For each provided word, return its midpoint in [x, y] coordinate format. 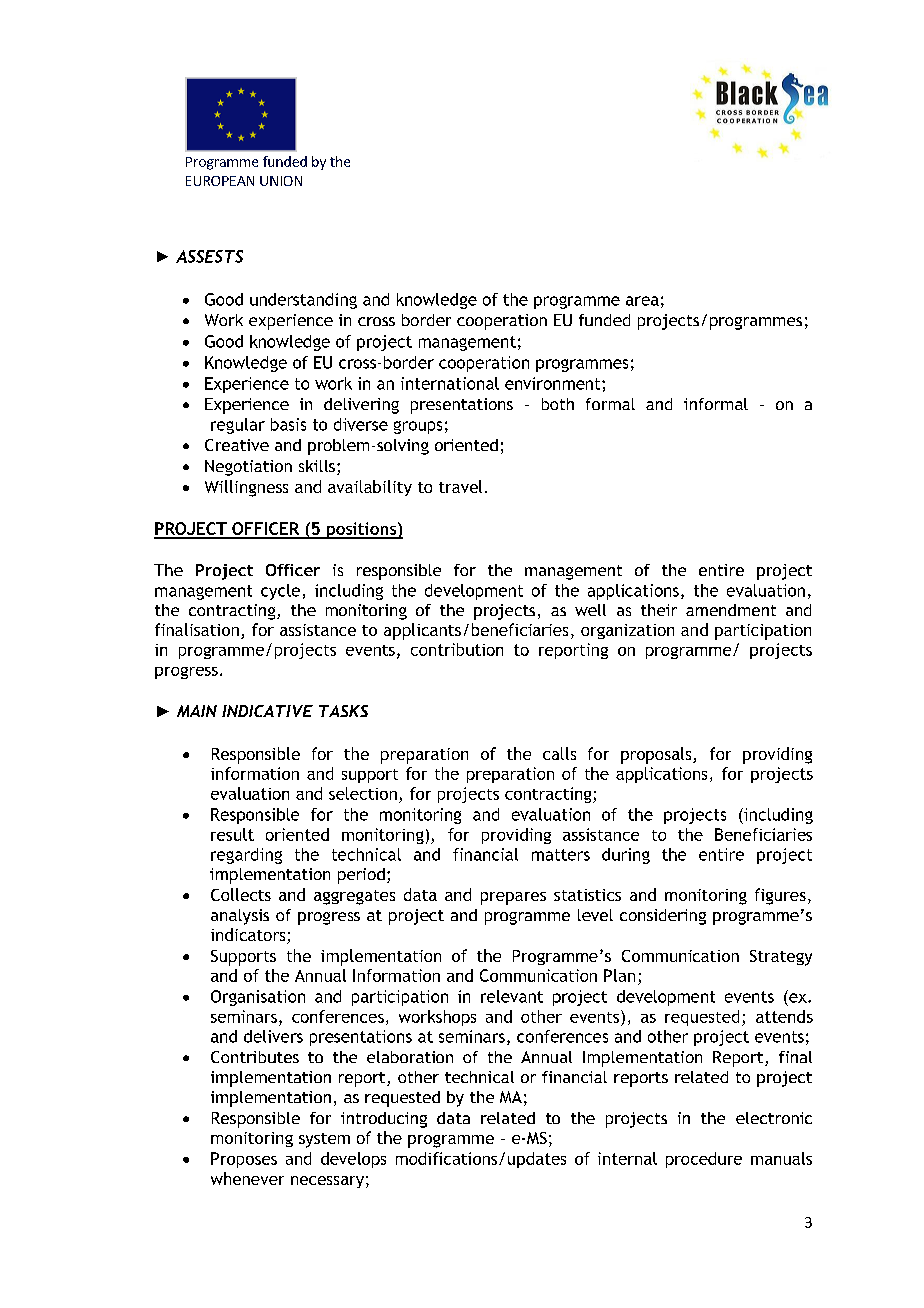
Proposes [244, 1160]
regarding [246, 856]
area [642, 301]
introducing [384, 1120]
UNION [281, 181]
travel [460, 486]
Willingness [246, 488]
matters [561, 855]
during [626, 856]
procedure [704, 1160]
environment [554, 383]
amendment [731, 610]
